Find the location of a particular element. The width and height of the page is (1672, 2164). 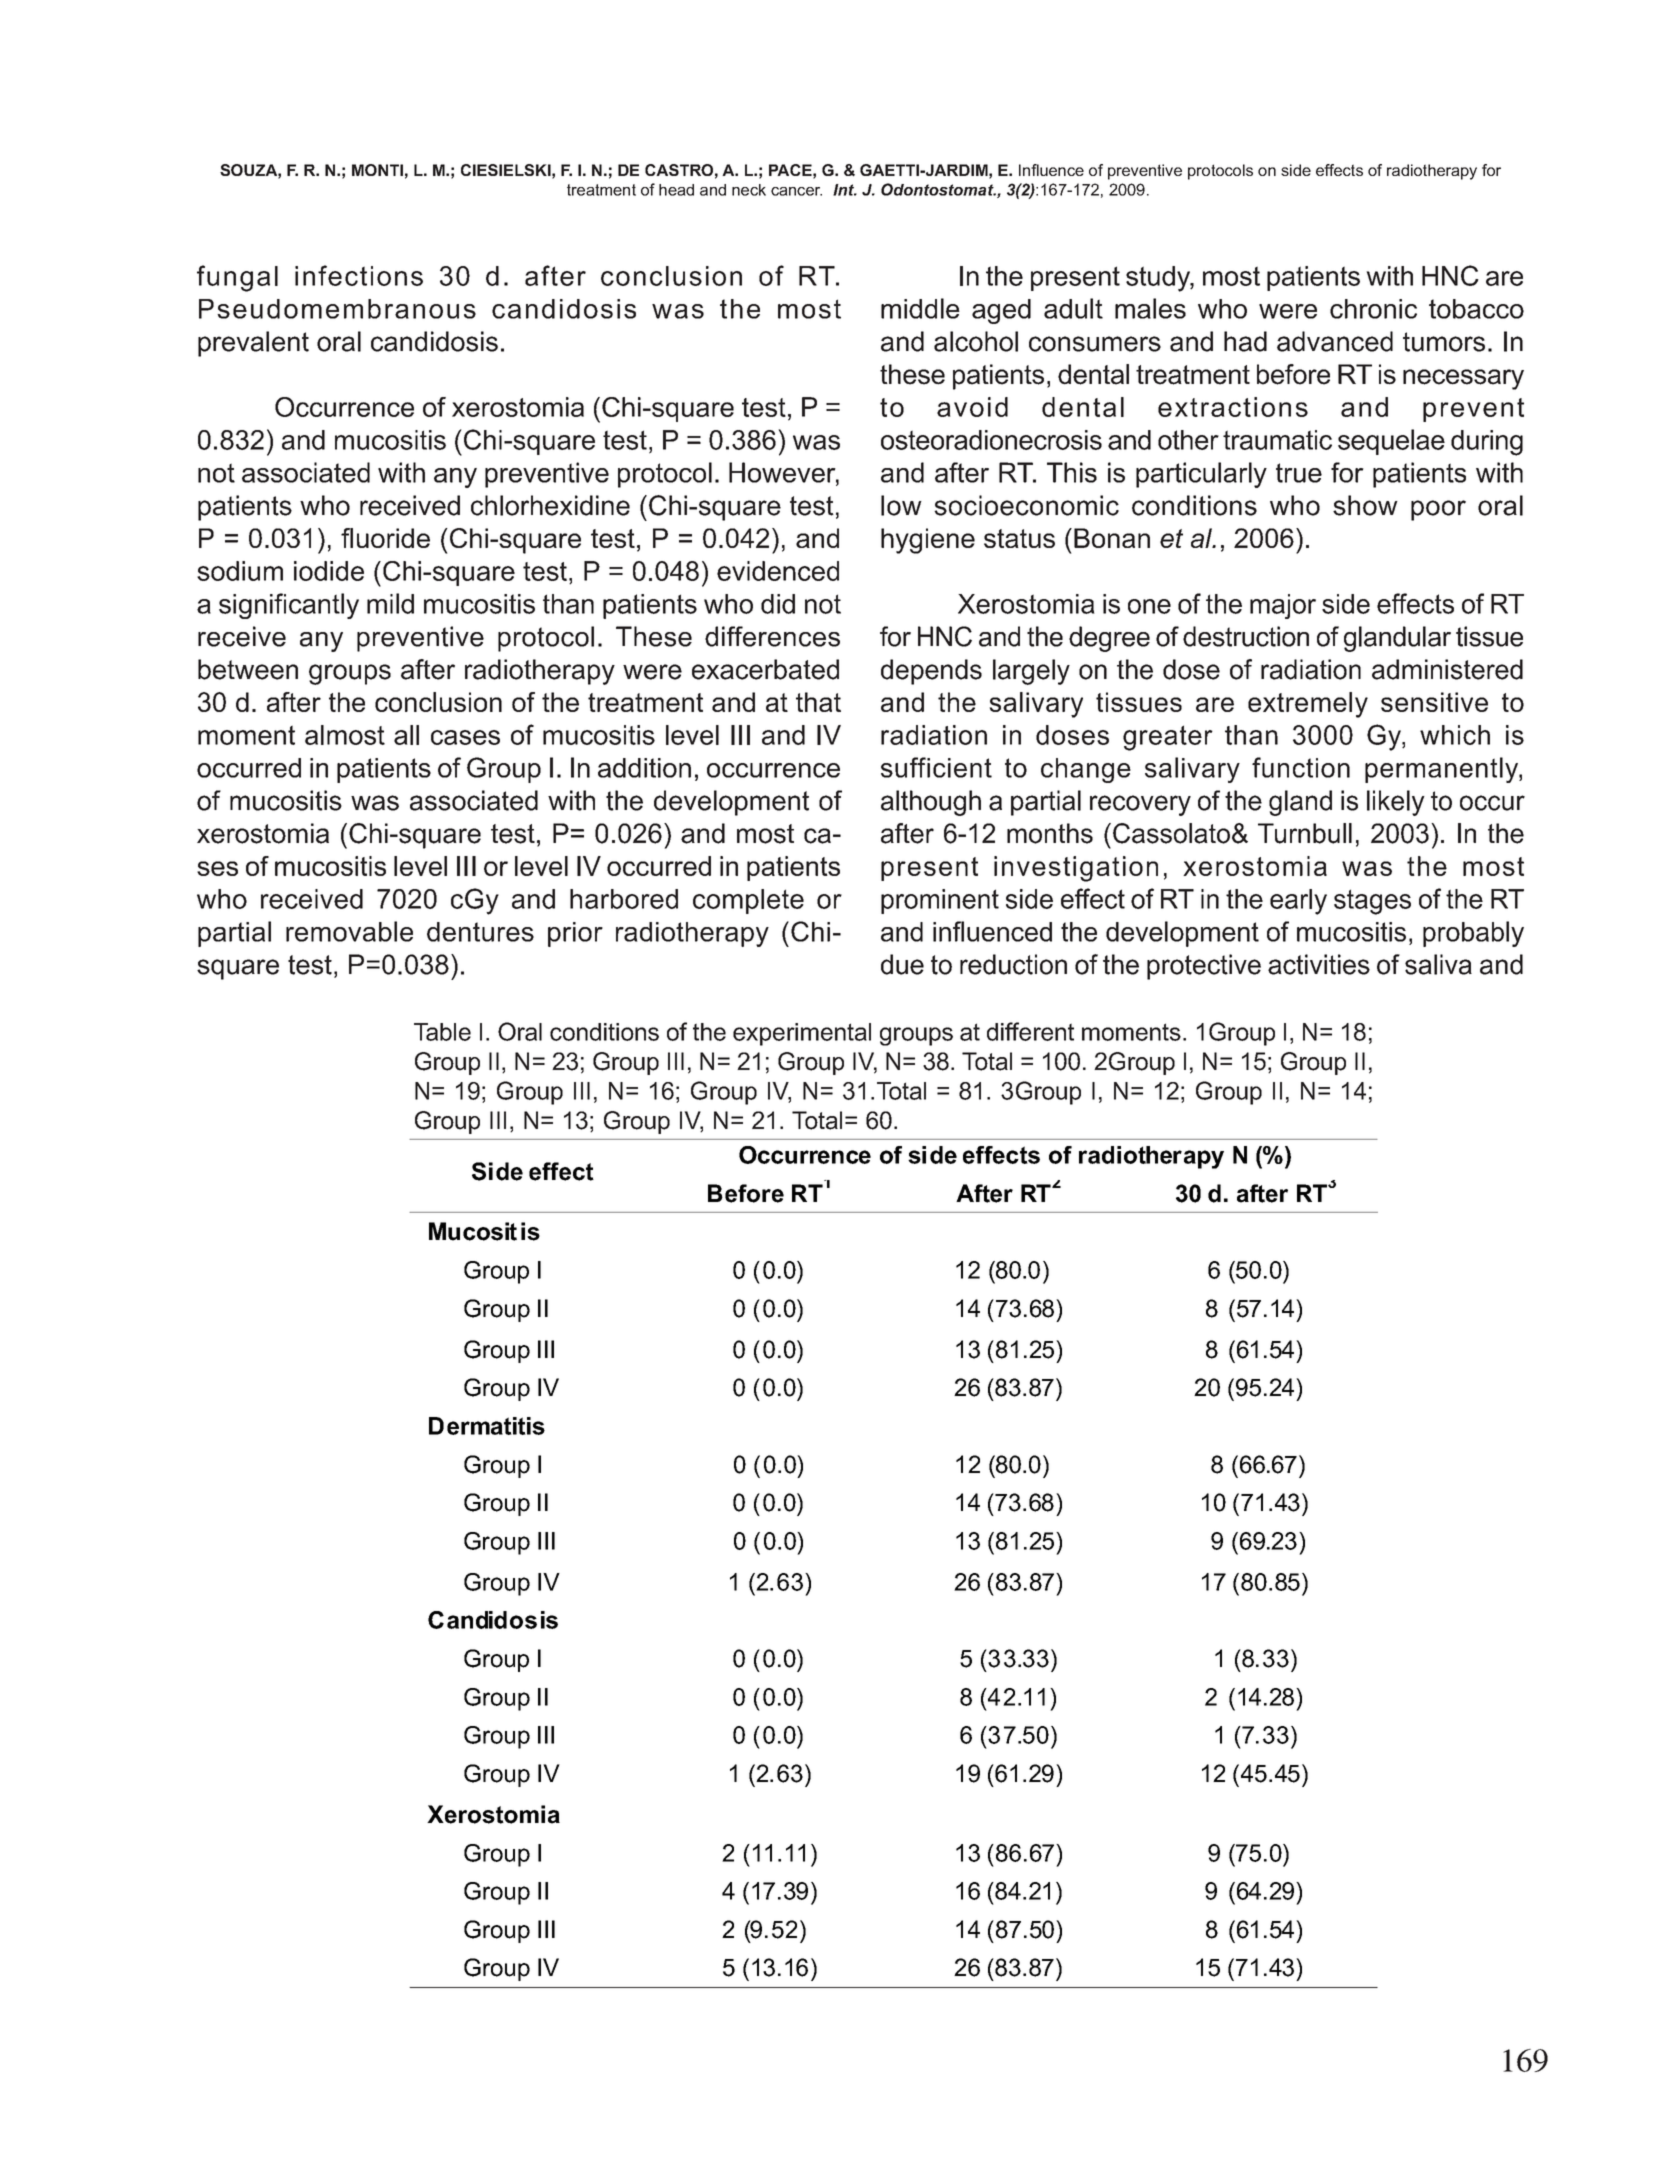

likely is located at coordinates (1396, 803).
